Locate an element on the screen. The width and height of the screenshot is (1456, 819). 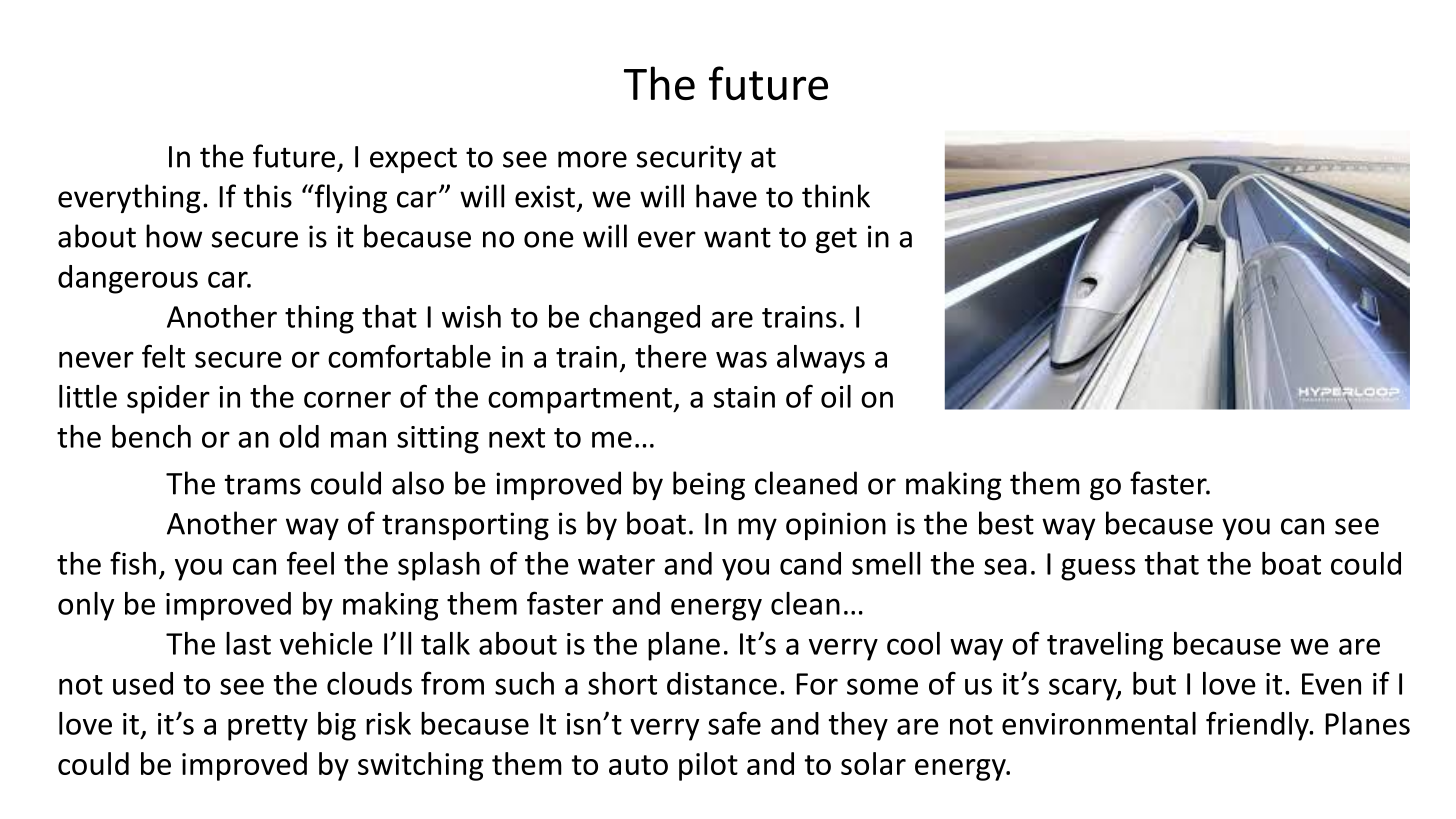
guess is located at coordinates (1098, 569).
